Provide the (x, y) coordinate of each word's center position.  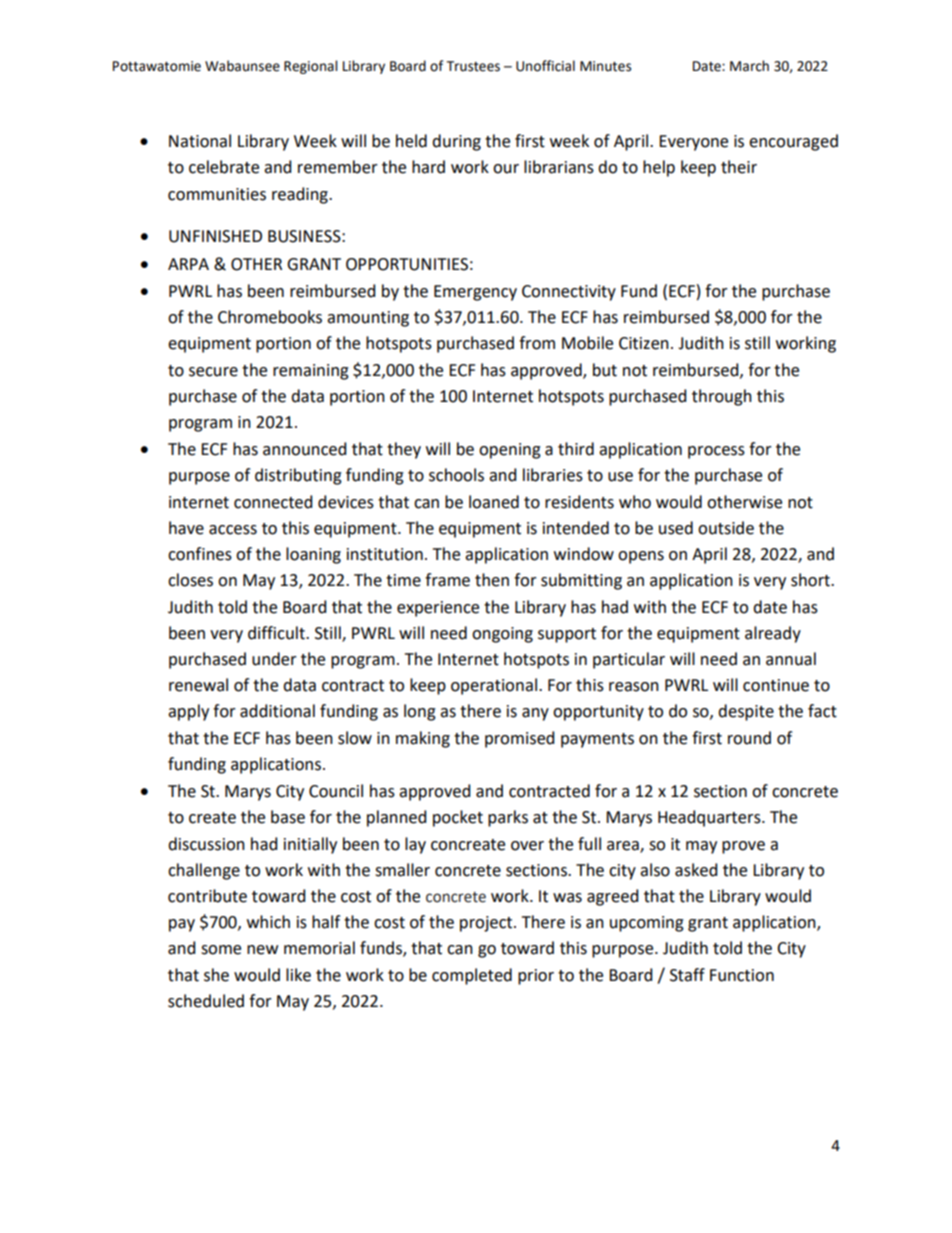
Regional (310, 67)
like (298, 975)
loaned (494, 502)
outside (726, 528)
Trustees (473, 66)
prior (536, 977)
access (233, 530)
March (749, 66)
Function (742, 975)
